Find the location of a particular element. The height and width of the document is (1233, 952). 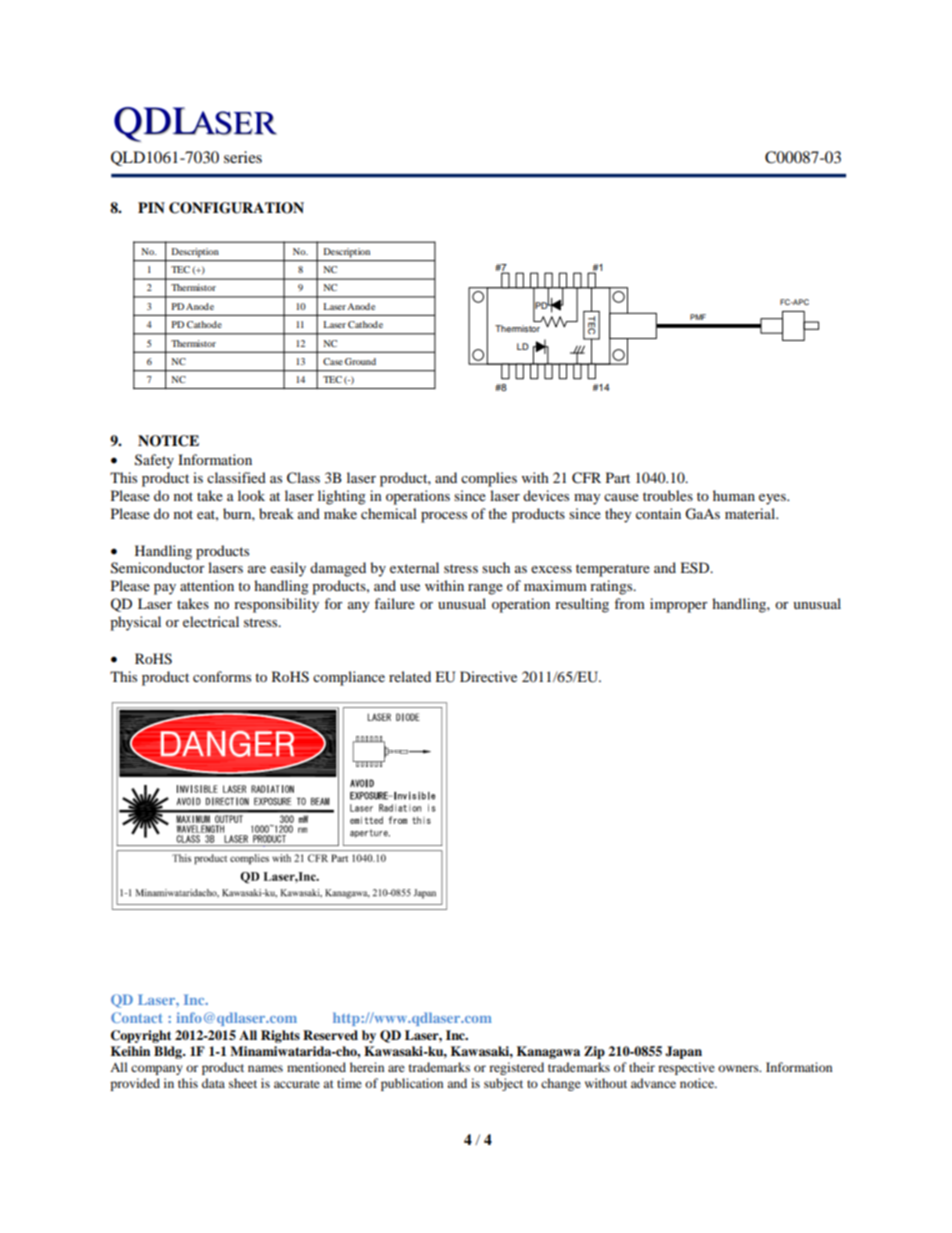

CONFIGURATION is located at coordinates (236, 208).
